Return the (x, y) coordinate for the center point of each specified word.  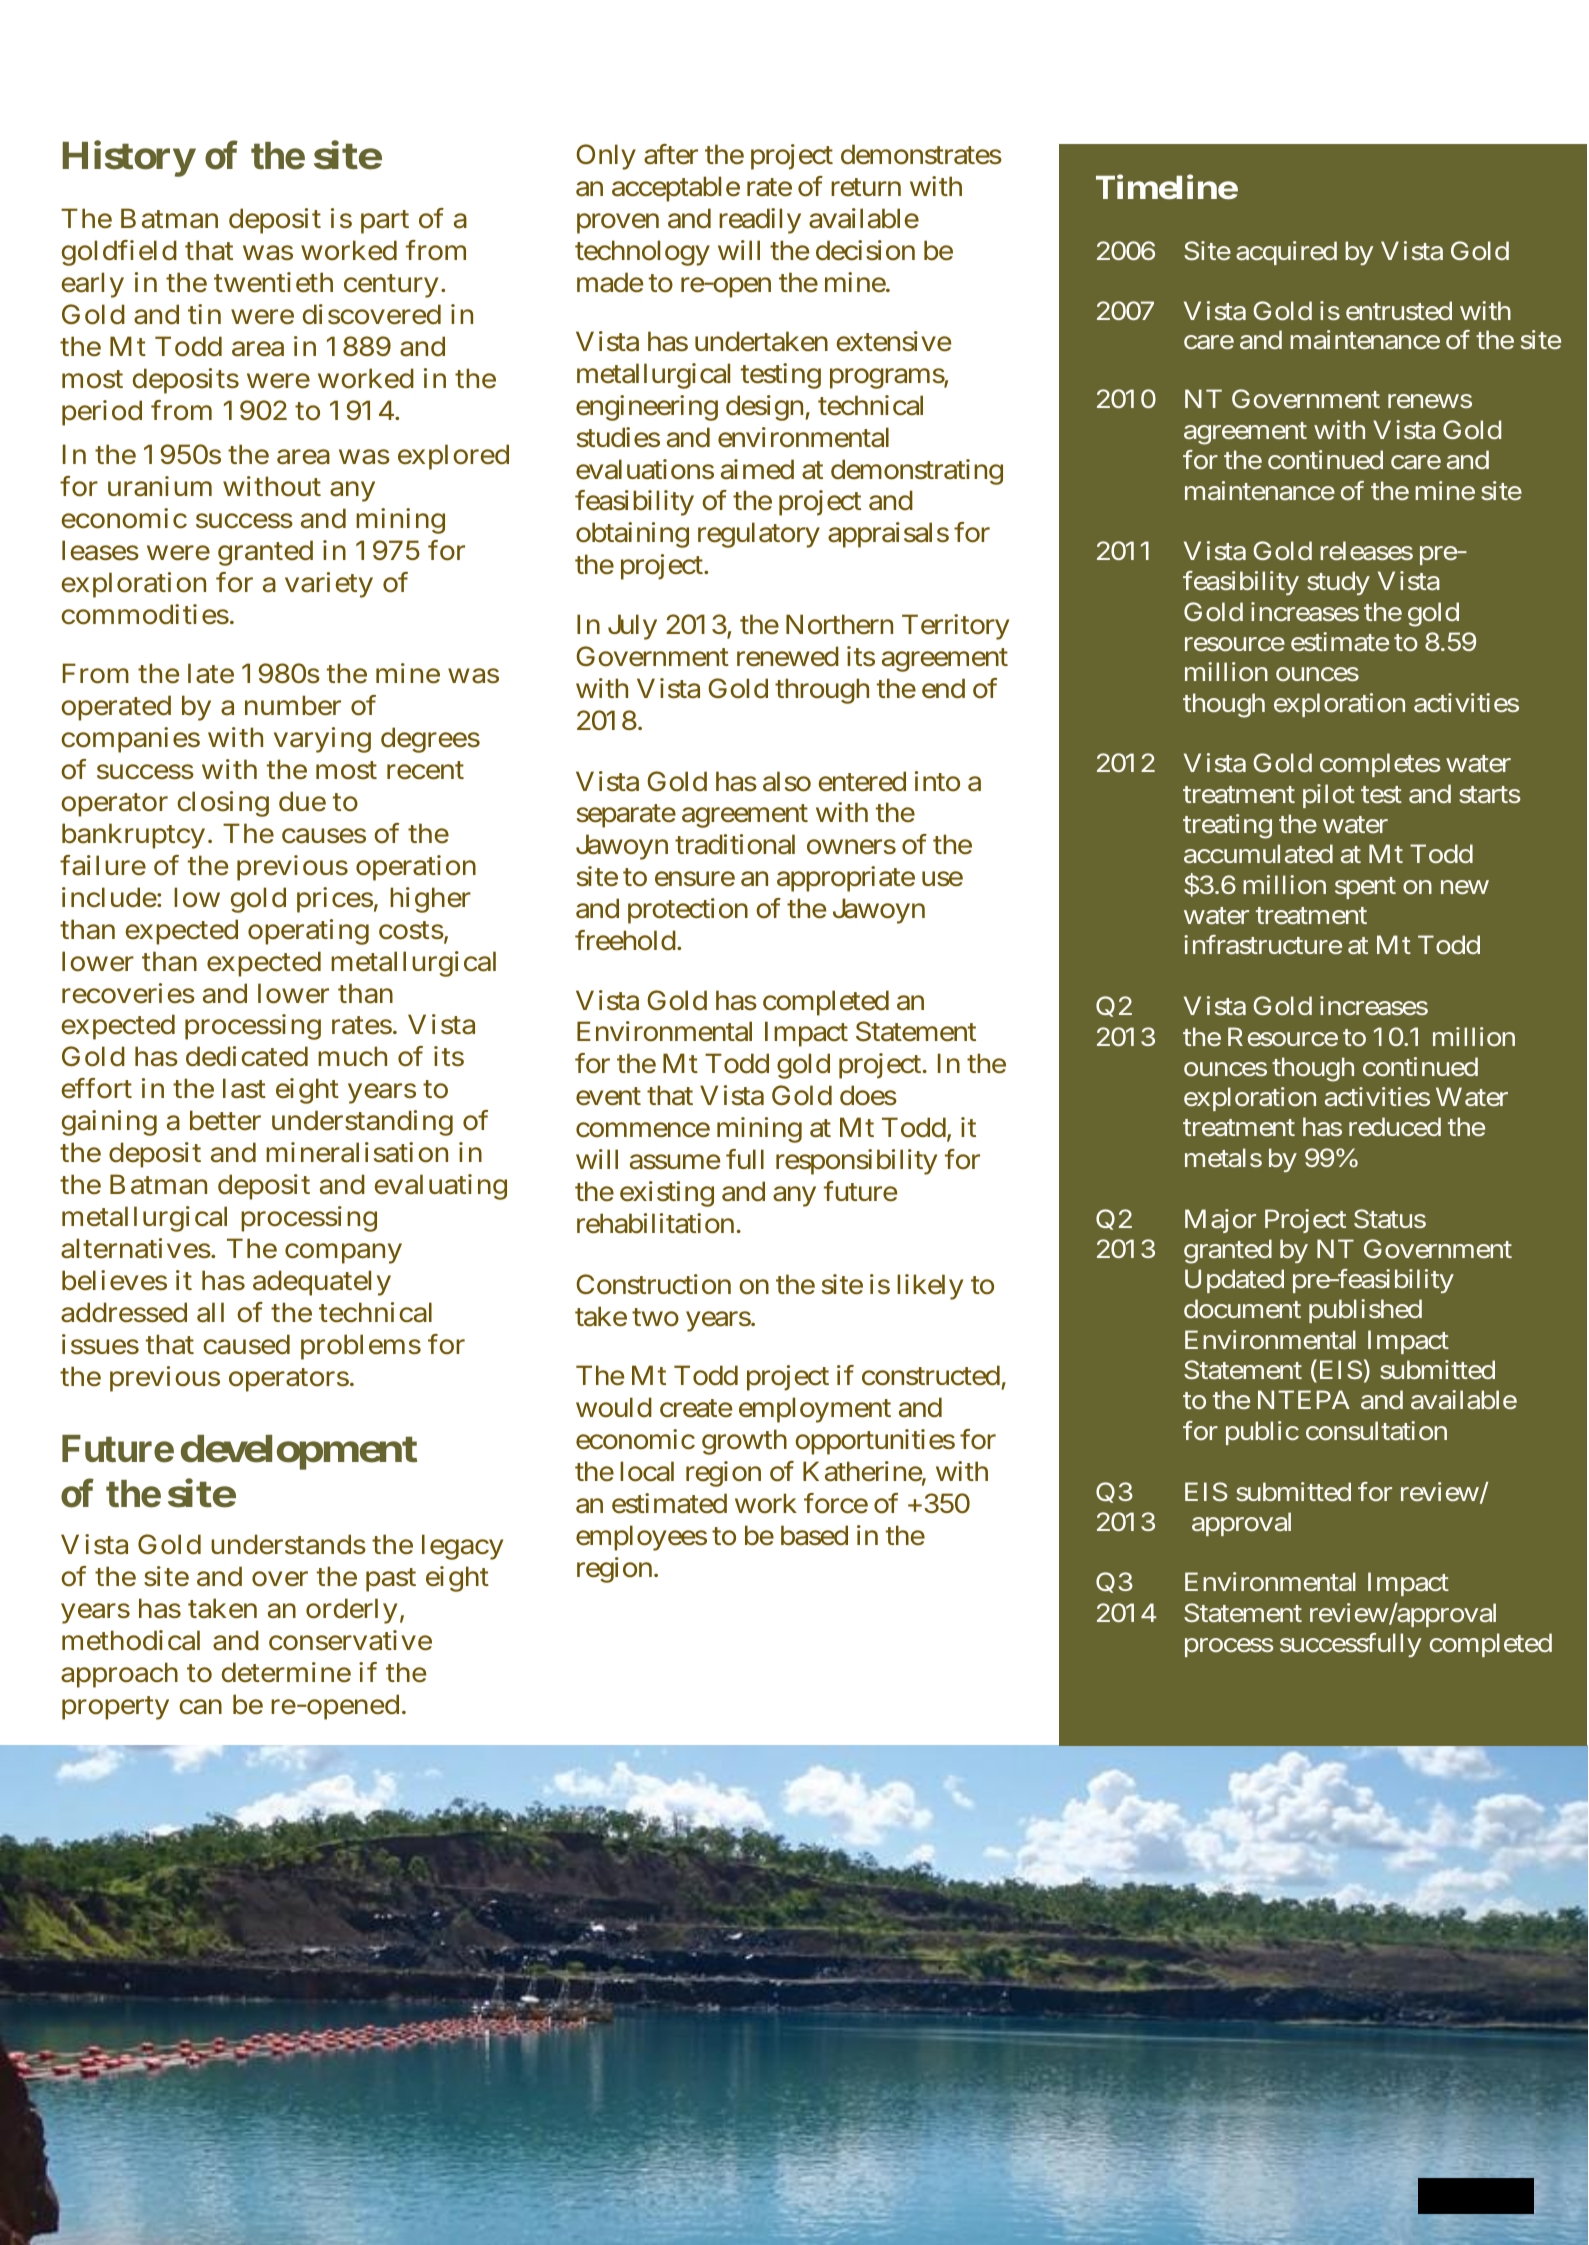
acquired (1286, 253)
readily (760, 221)
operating (308, 932)
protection (688, 911)
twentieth (273, 282)
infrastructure (1263, 944)
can (200, 1707)
